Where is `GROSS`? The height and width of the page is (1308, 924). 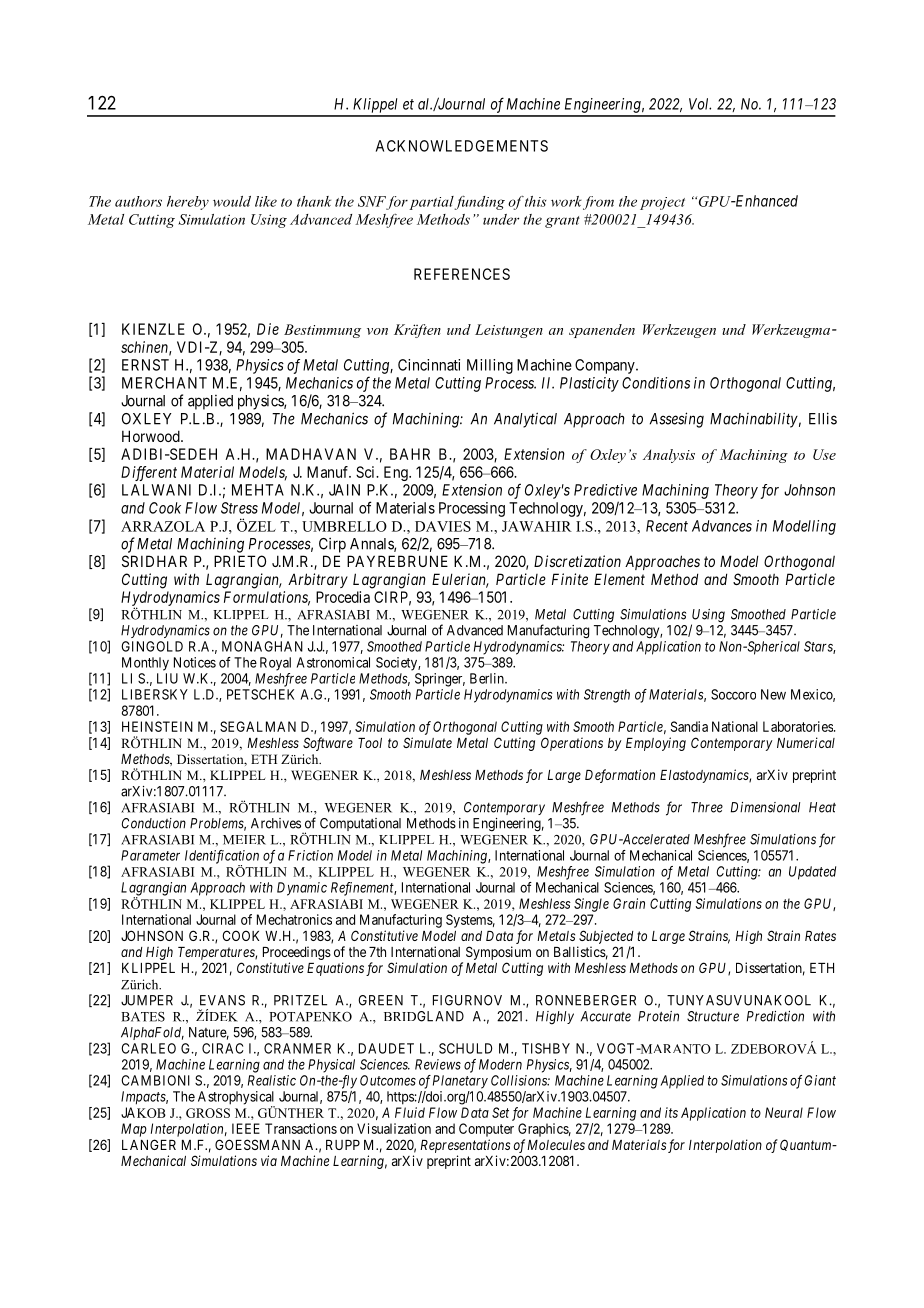
GROSS is located at coordinates (208, 1113).
